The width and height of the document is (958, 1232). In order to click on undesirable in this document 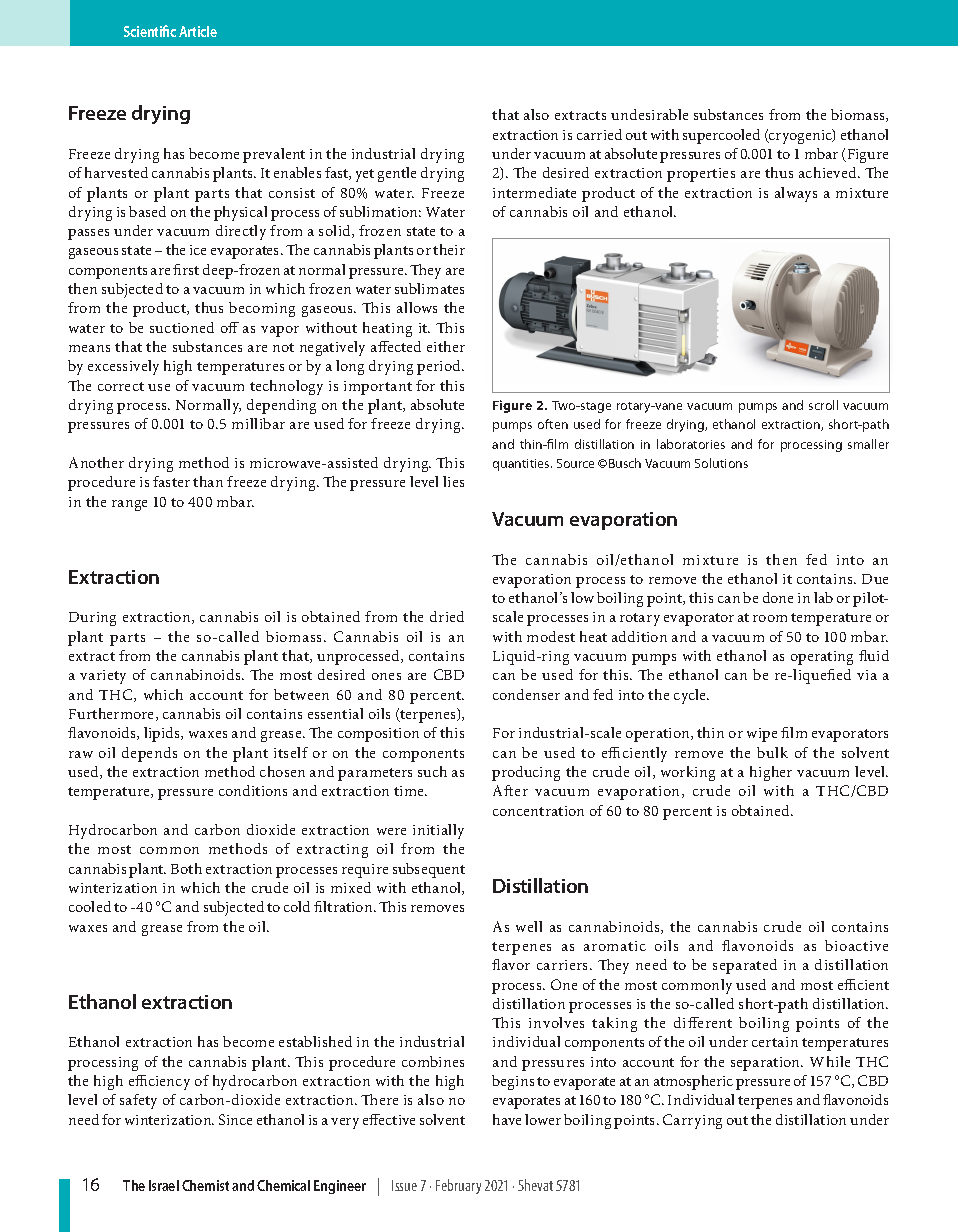, I will do `click(649, 114)`.
